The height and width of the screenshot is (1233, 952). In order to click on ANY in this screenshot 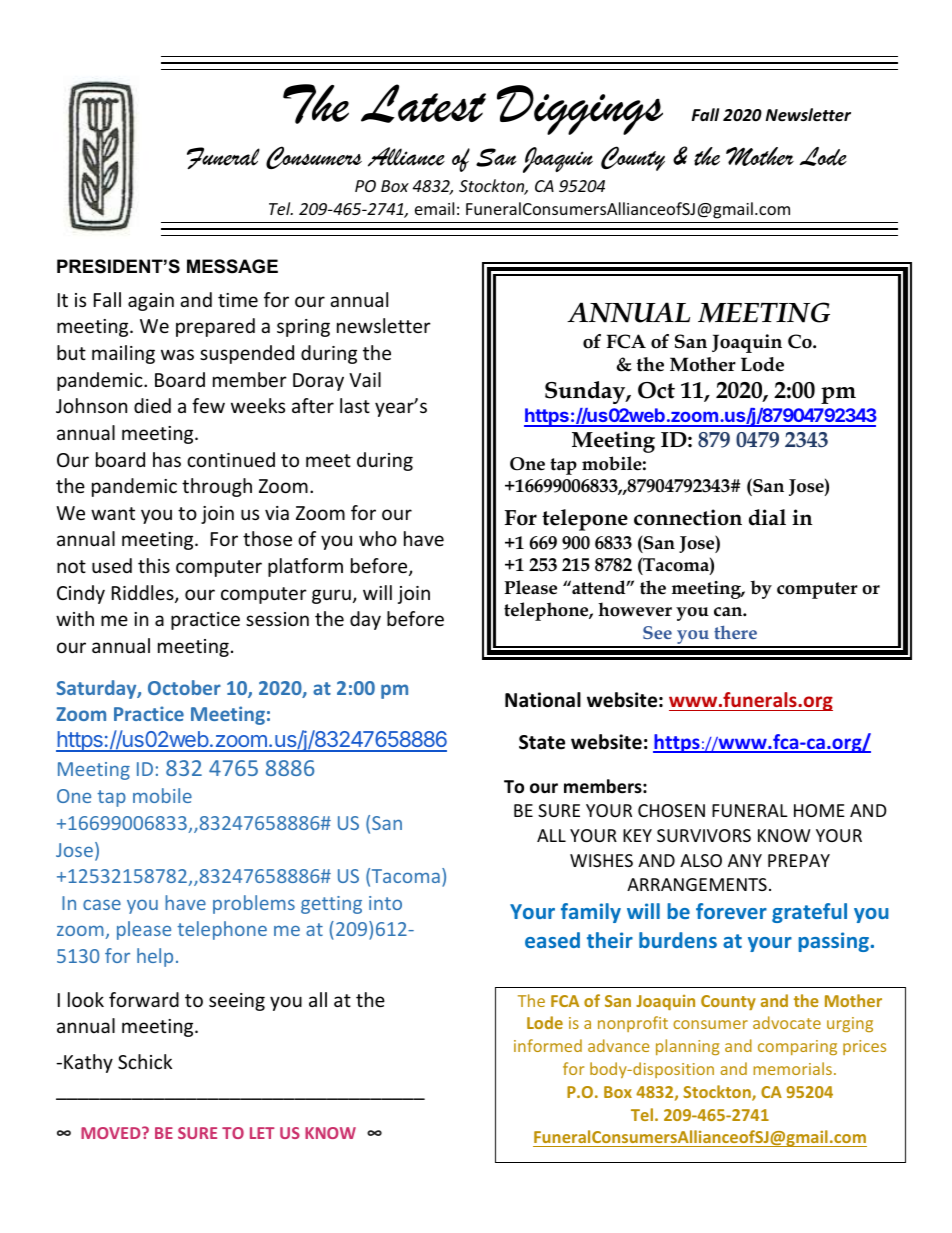, I will do `click(745, 860)`.
